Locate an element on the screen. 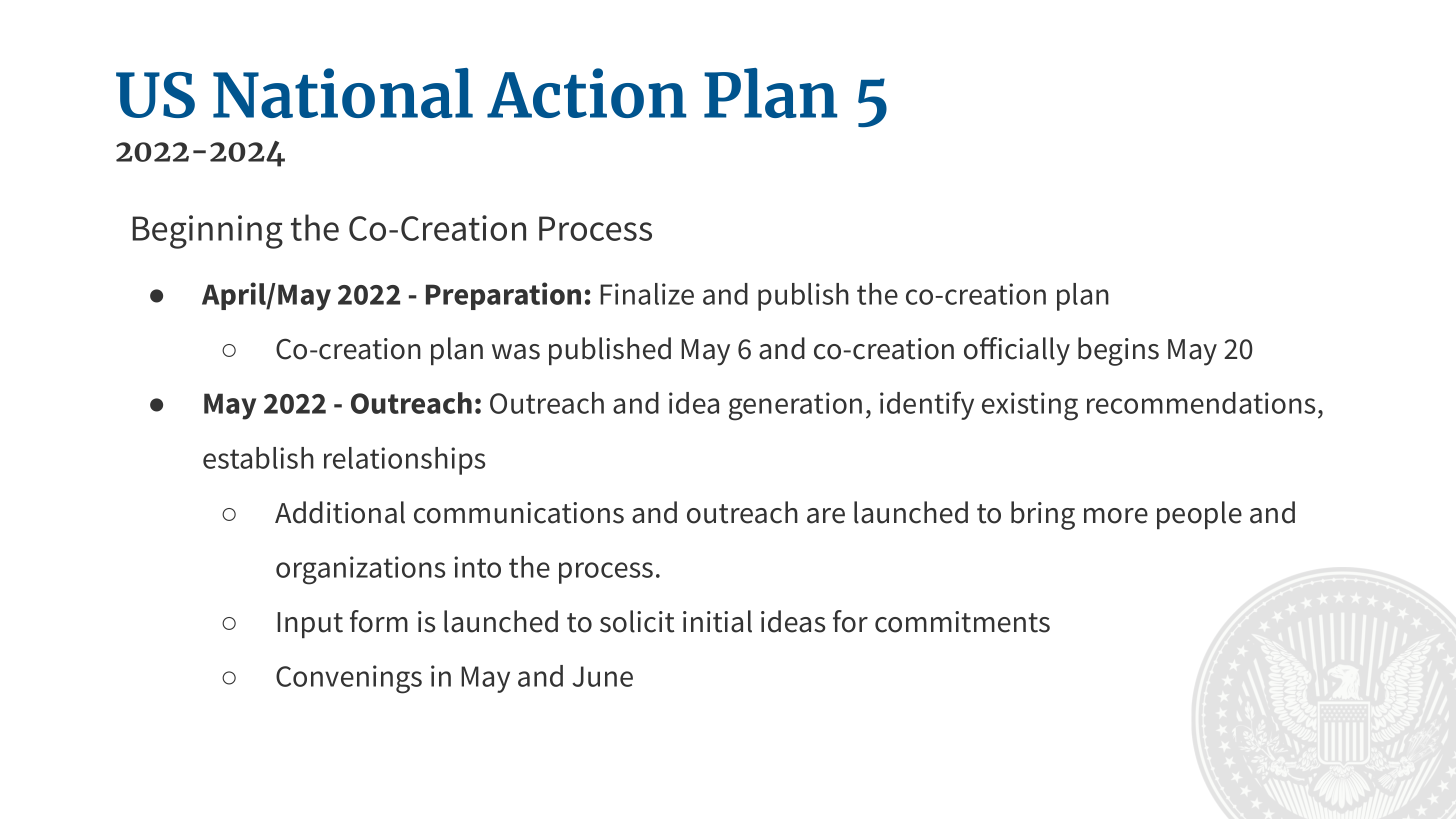 The width and height of the screenshot is (1456, 819). generation is located at coordinates (795, 406).
